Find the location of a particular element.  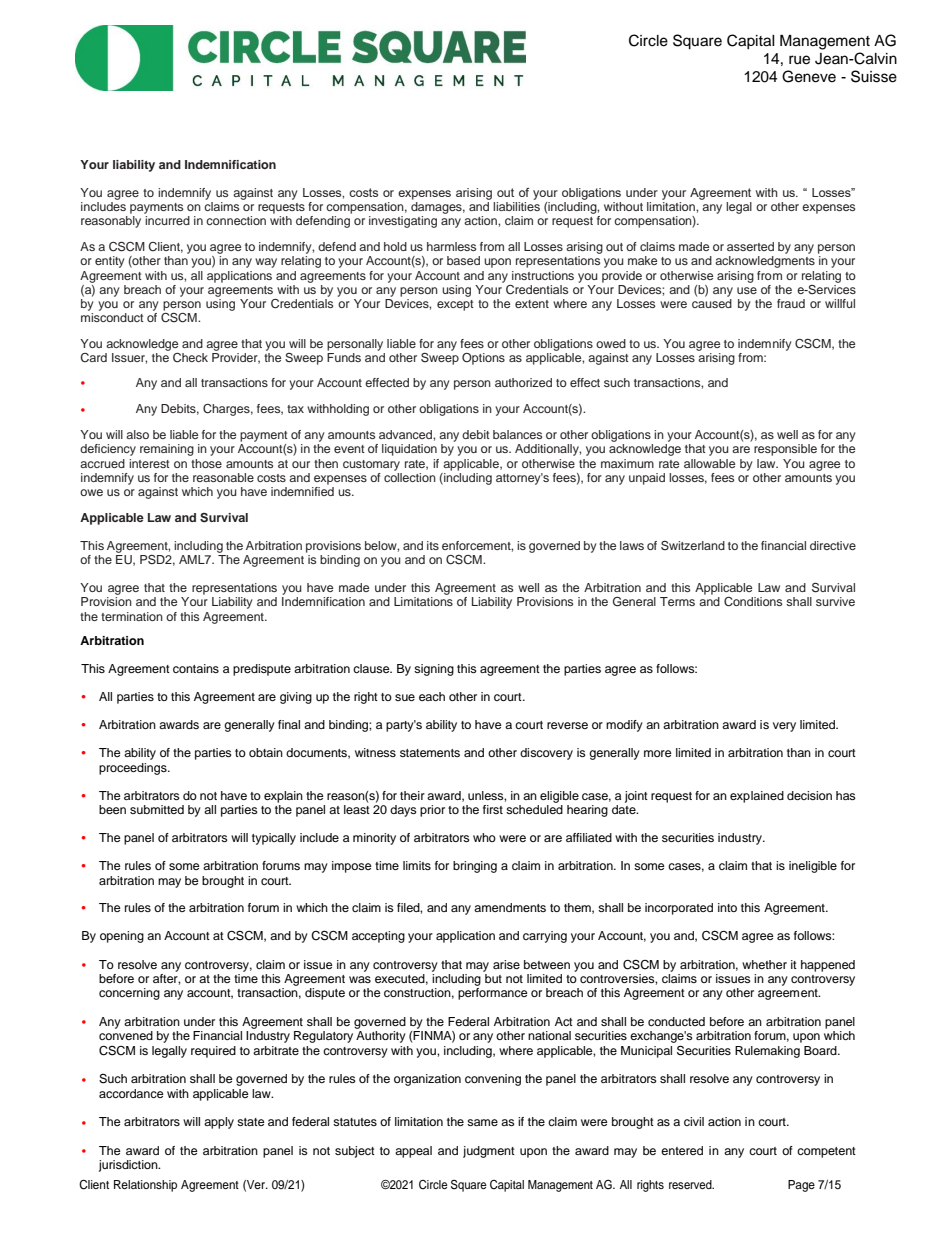

apply is located at coordinates (219, 1123).
